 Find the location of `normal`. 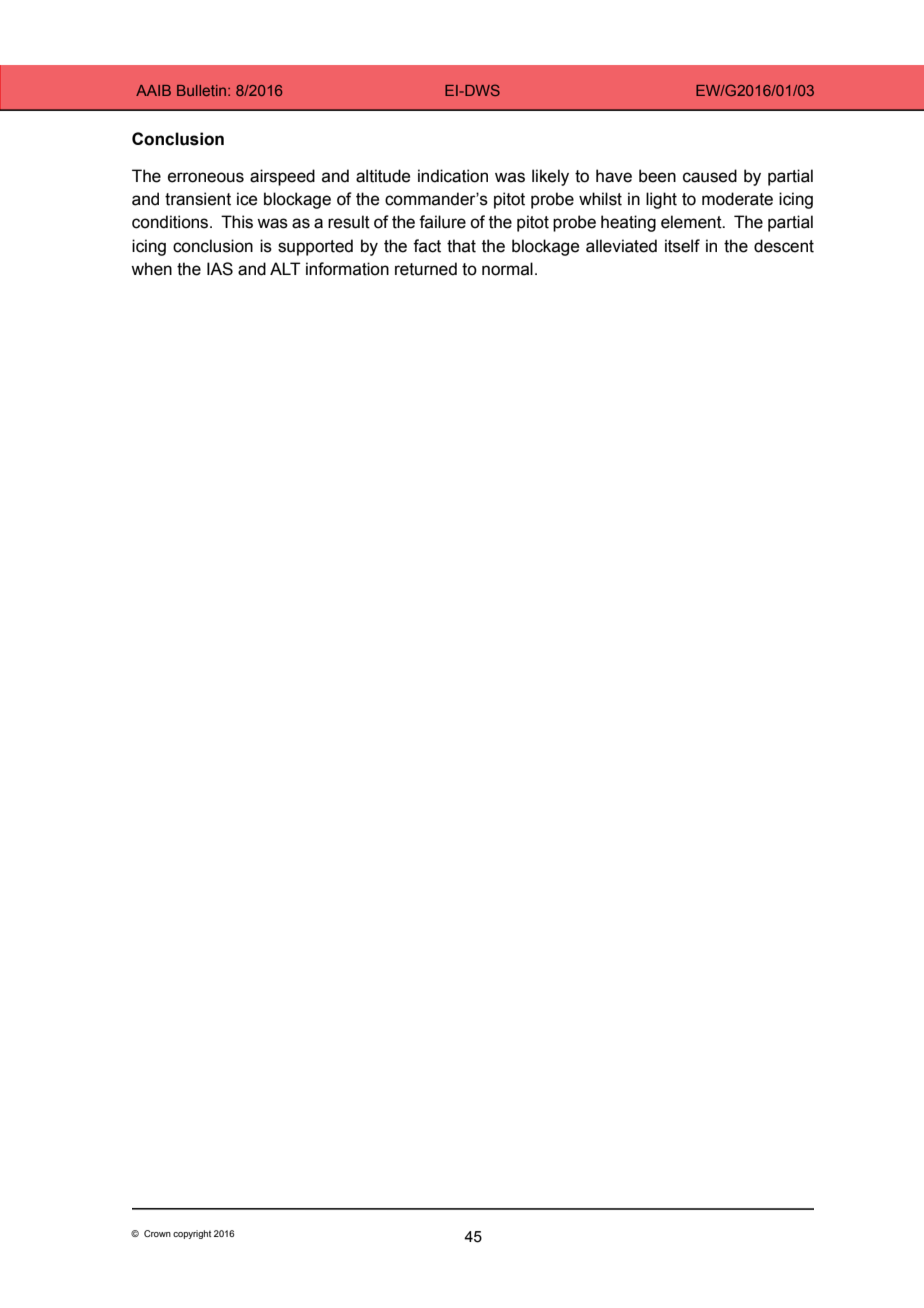

normal is located at coordinates (507, 269).
